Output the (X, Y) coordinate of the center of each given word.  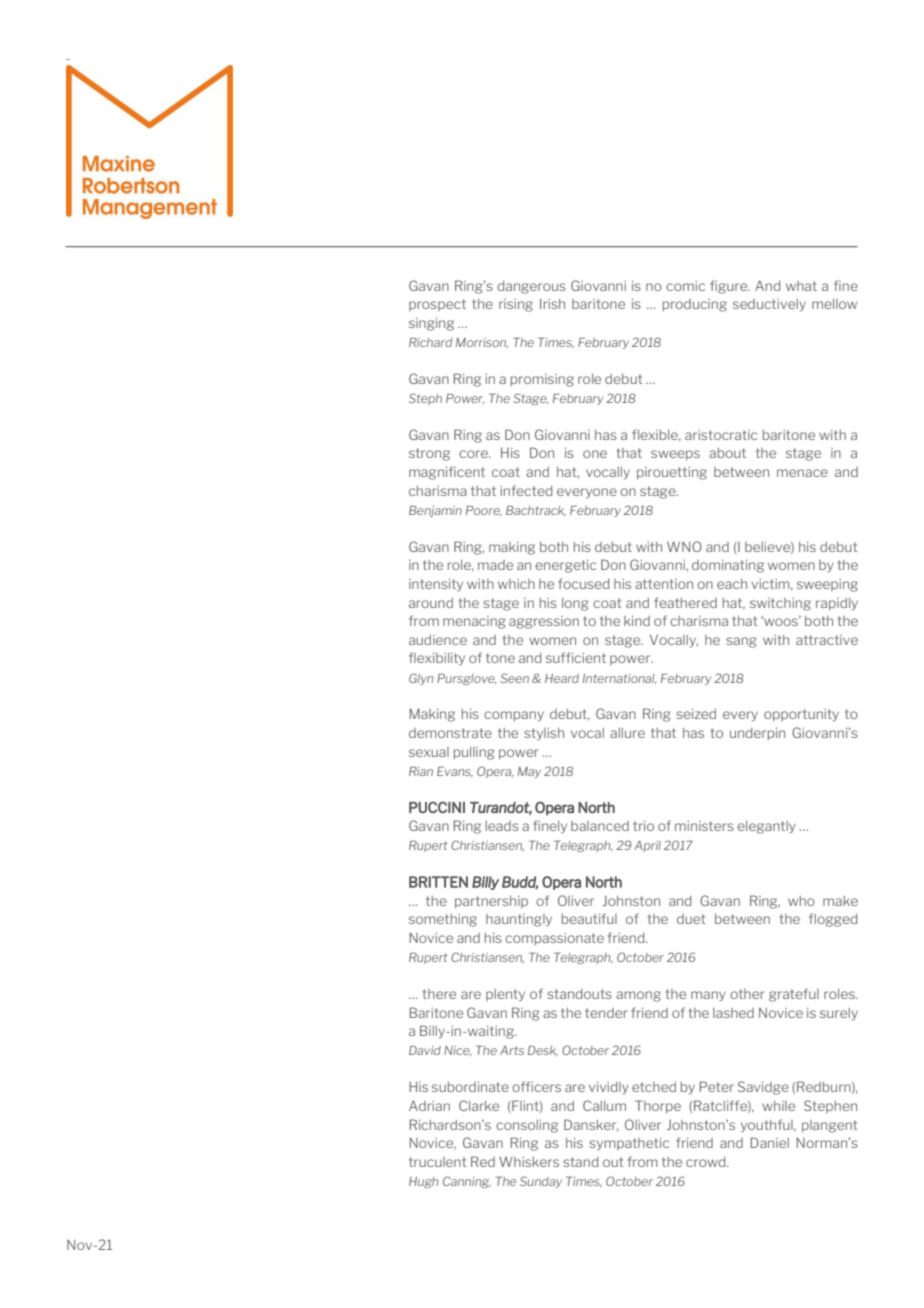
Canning (467, 1182)
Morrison (482, 343)
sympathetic (629, 1144)
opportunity (801, 715)
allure (627, 733)
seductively (769, 305)
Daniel (769, 1142)
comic (685, 286)
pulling (474, 753)
